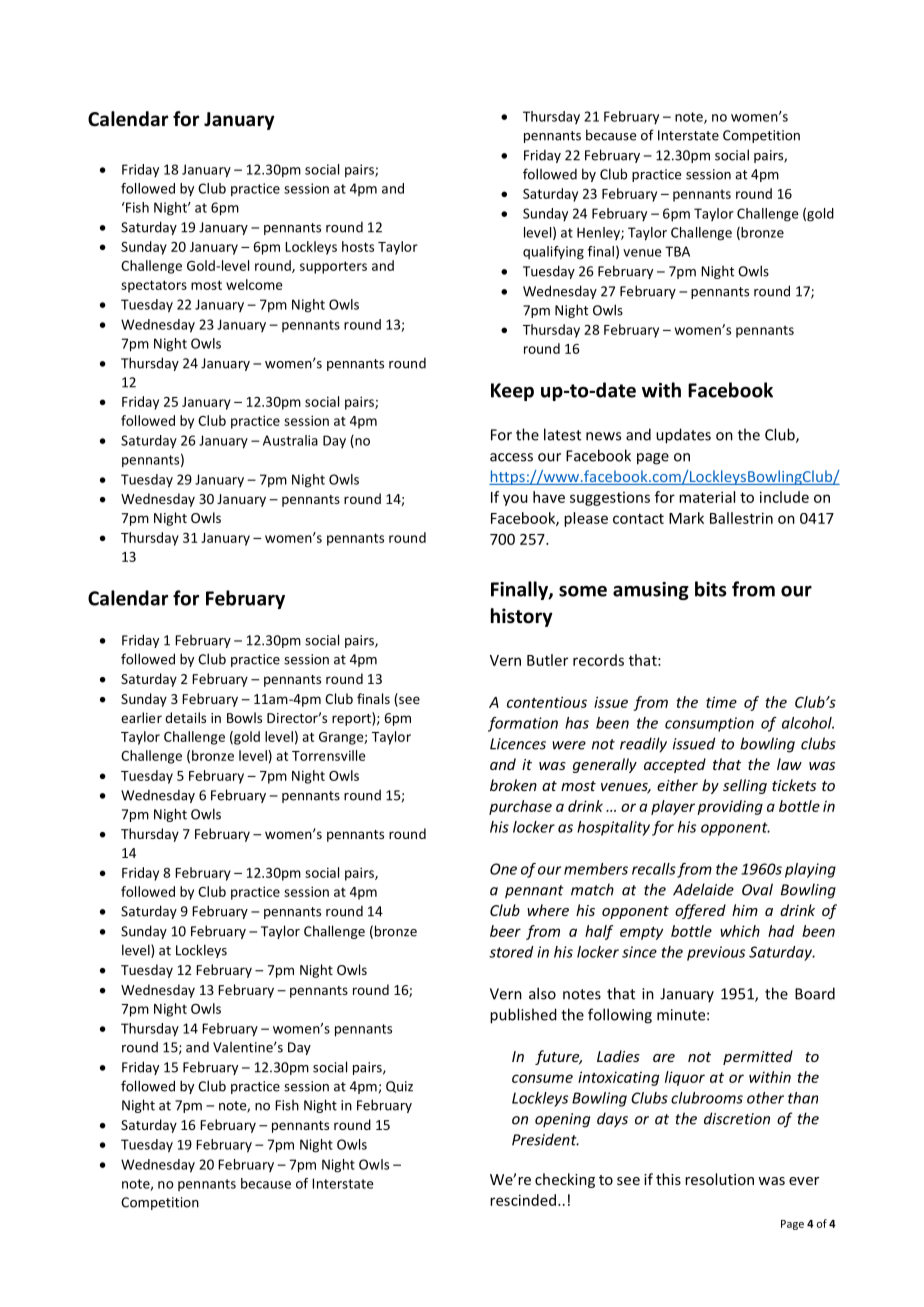  I want to click on TBA, so click(677, 251).
